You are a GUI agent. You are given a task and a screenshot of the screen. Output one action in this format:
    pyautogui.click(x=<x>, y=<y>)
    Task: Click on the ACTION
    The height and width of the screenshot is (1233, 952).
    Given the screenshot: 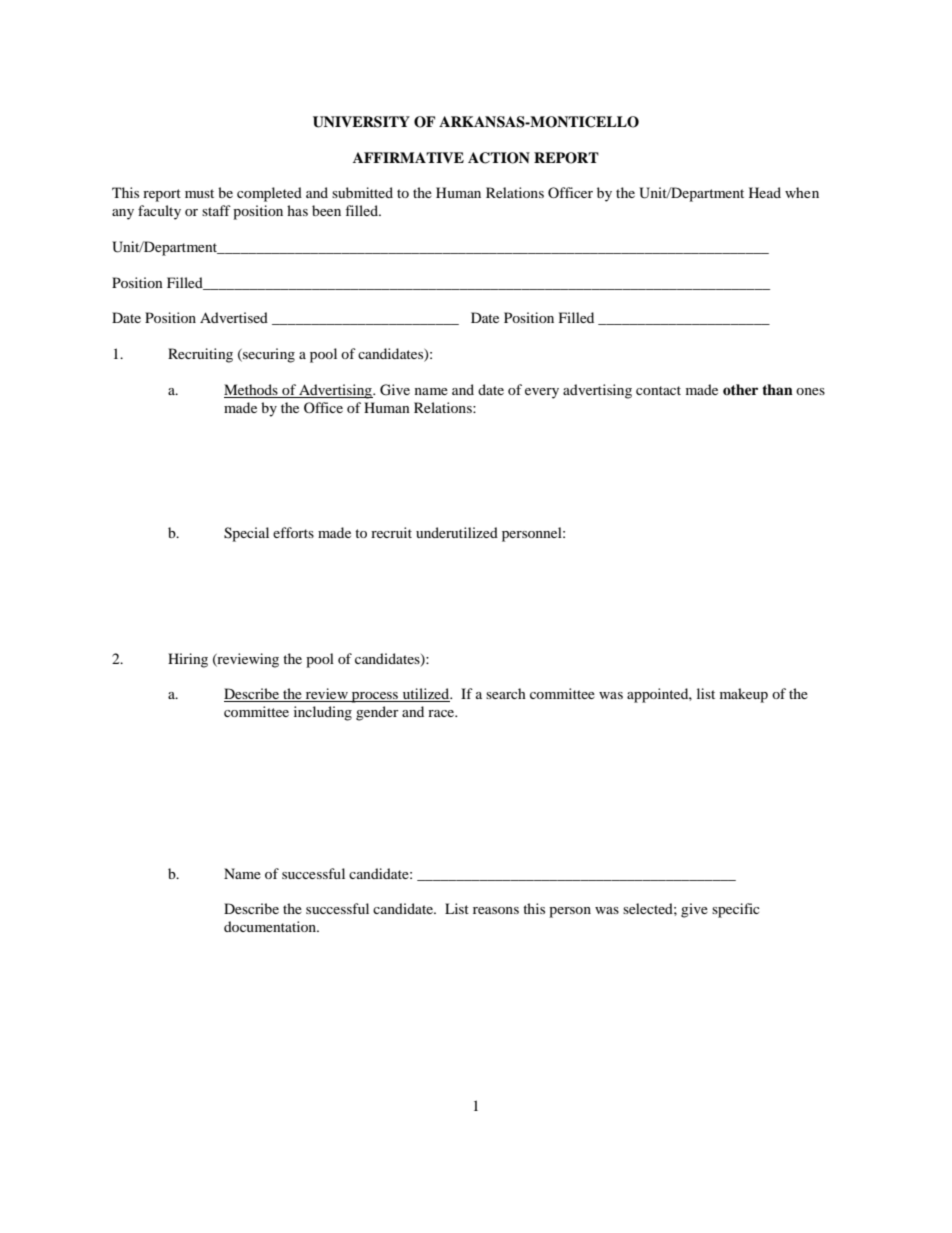 What is the action you would take?
    pyautogui.click(x=499, y=158)
